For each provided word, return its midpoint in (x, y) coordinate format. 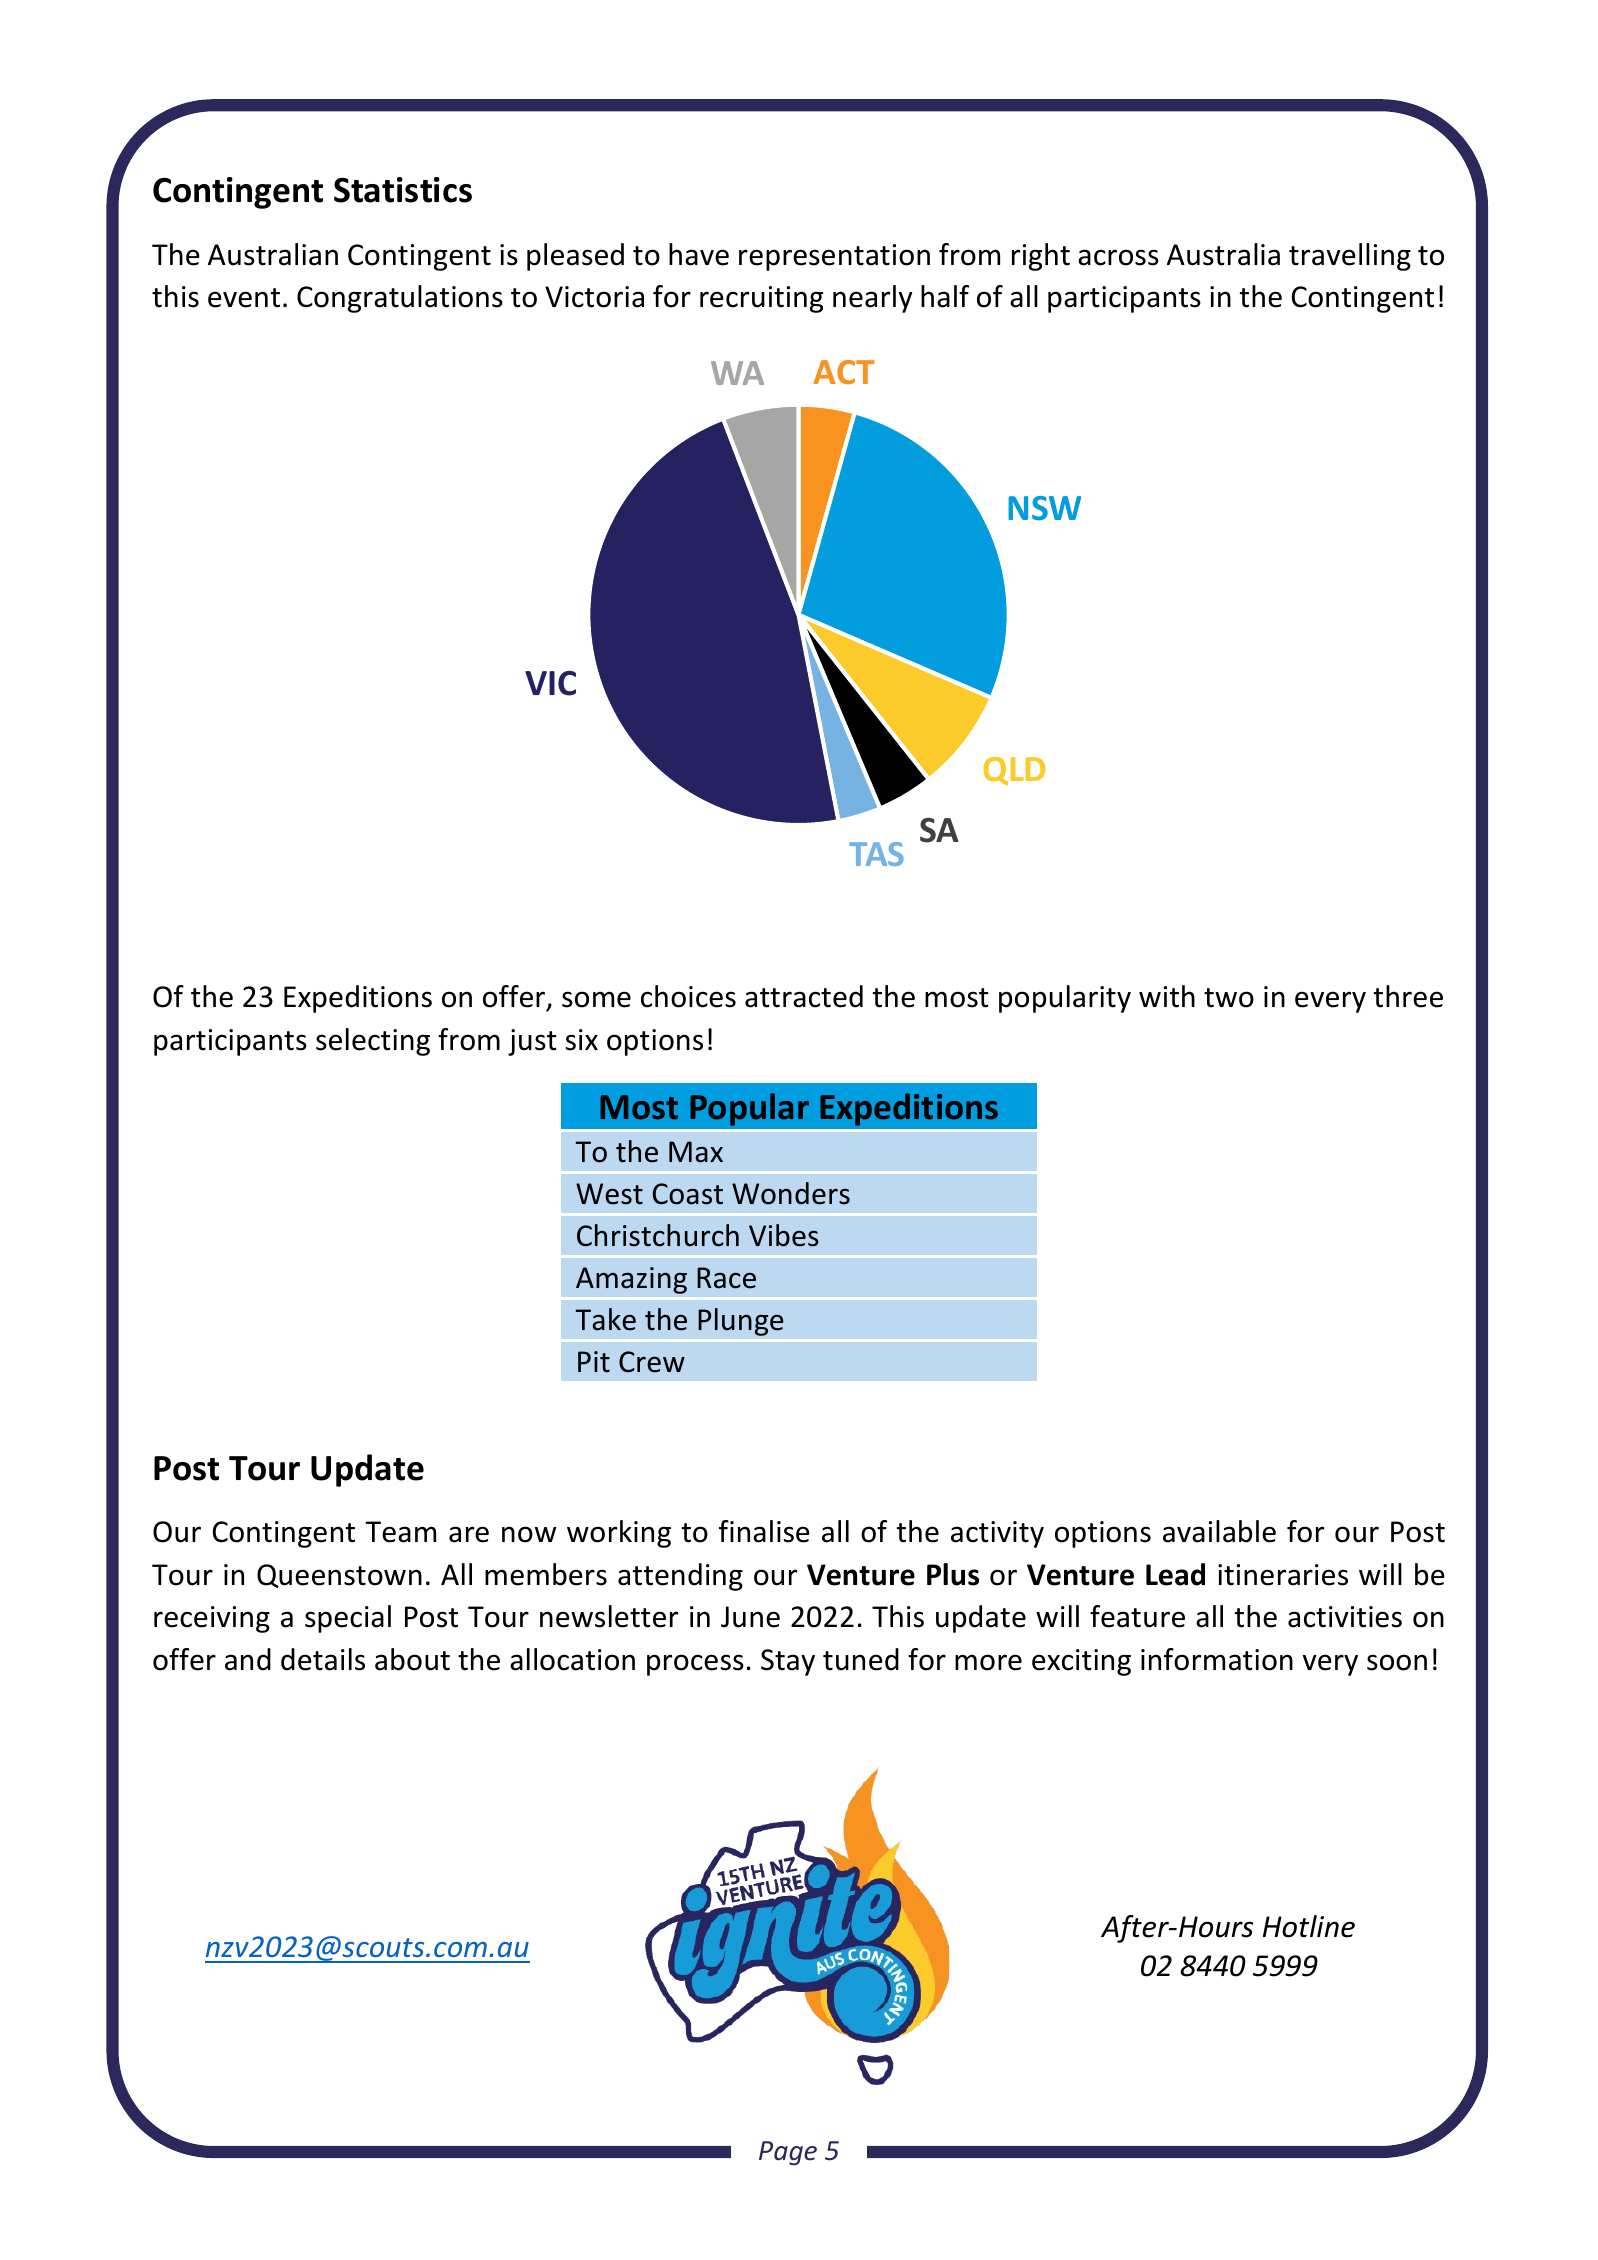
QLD (1014, 771)
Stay (788, 1662)
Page (788, 2153)
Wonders (791, 1193)
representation (834, 257)
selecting (373, 1042)
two (1229, 998)
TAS (876, 854)
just (532, 1042)
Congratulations (400, 299)
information (1217, 1659)
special (348, 1619)
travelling (1350, 257)
